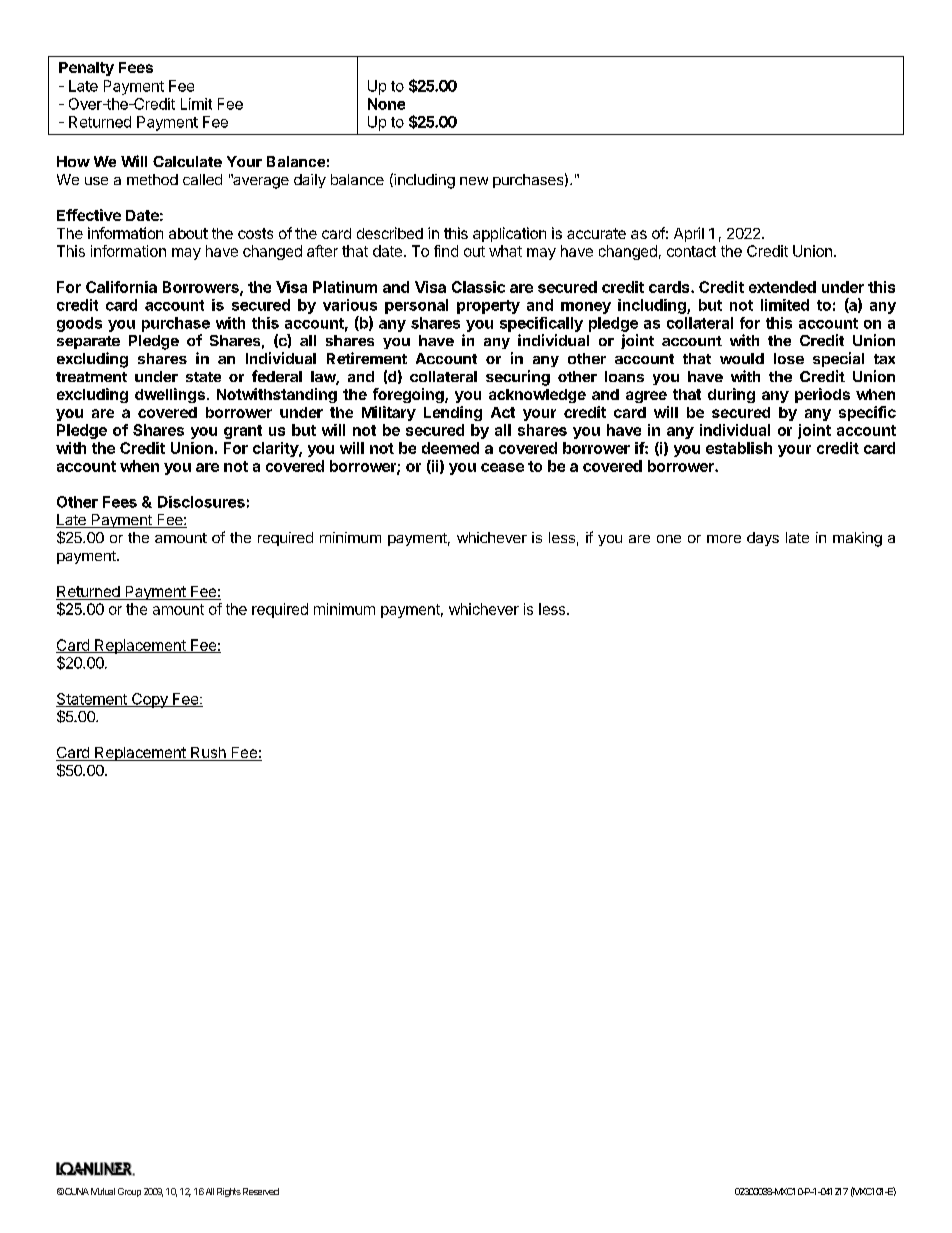 The height and width of the screenshot is (1233, 952). I want to click on Penalty, so click(86, 69).
